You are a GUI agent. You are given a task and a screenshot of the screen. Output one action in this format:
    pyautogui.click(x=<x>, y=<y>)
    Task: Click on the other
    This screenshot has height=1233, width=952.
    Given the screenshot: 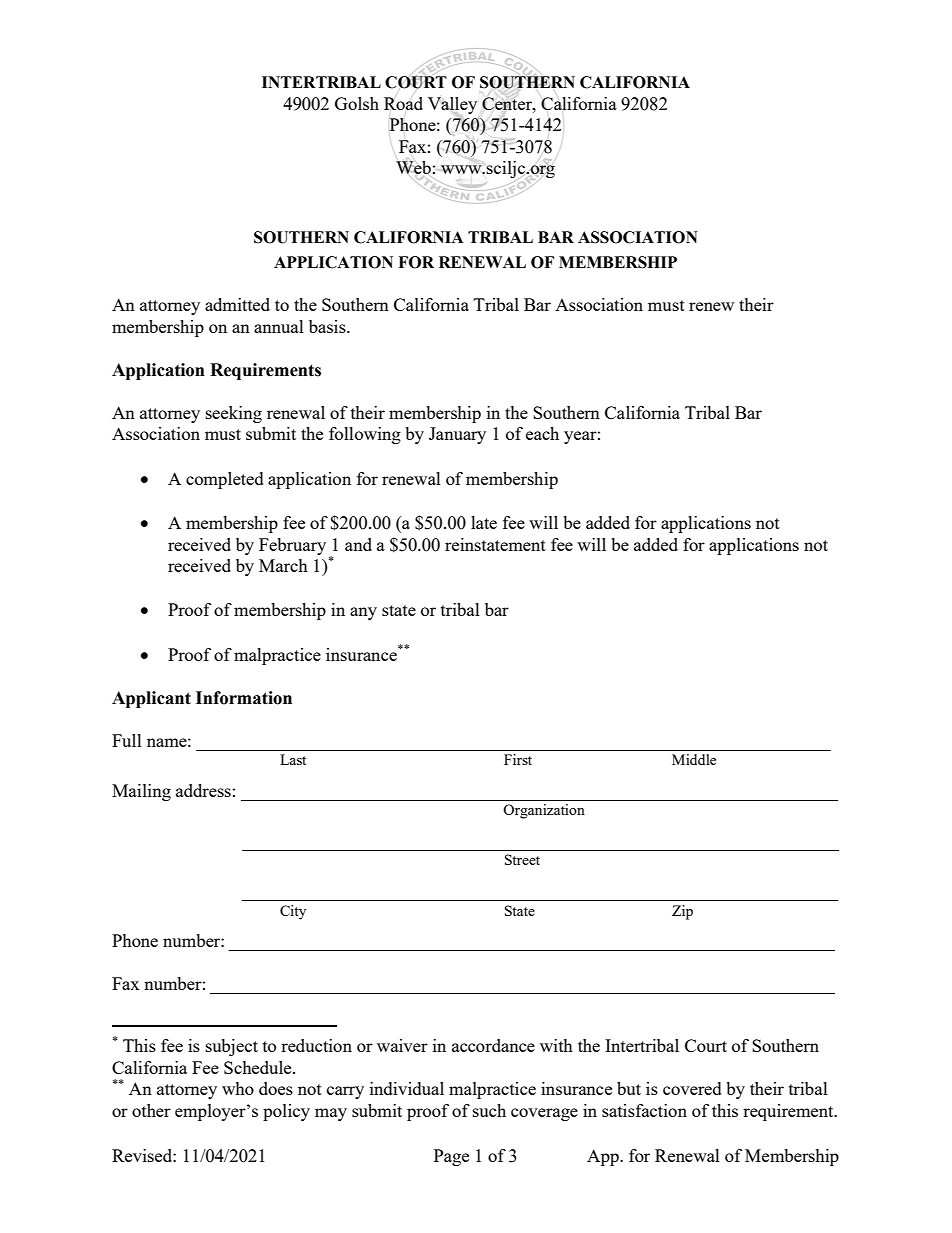 What is the action you would take?
    pyautogui.click(x=151, y=1110)
